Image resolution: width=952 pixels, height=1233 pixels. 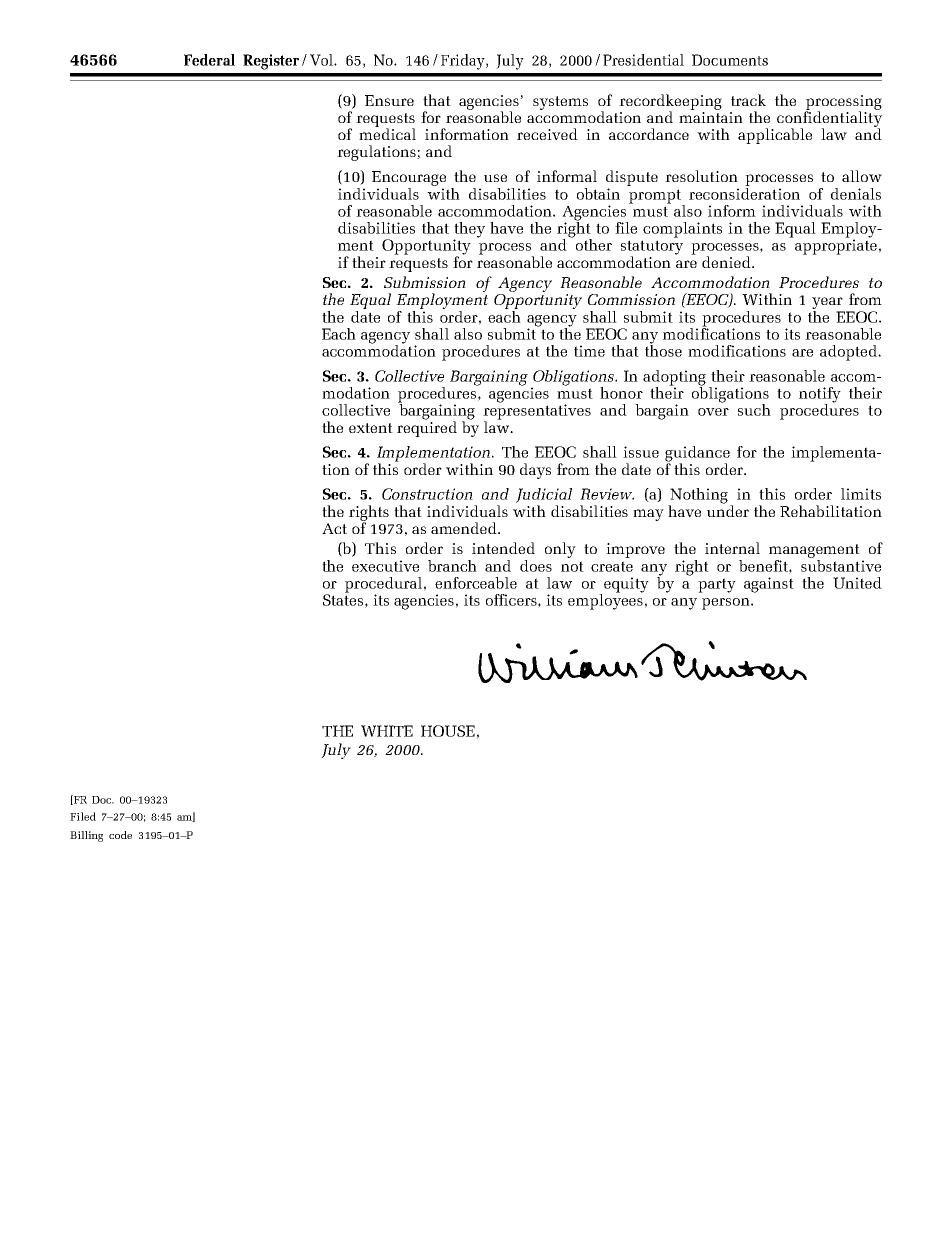 I want to click on required, so click(x=427, y=428).
